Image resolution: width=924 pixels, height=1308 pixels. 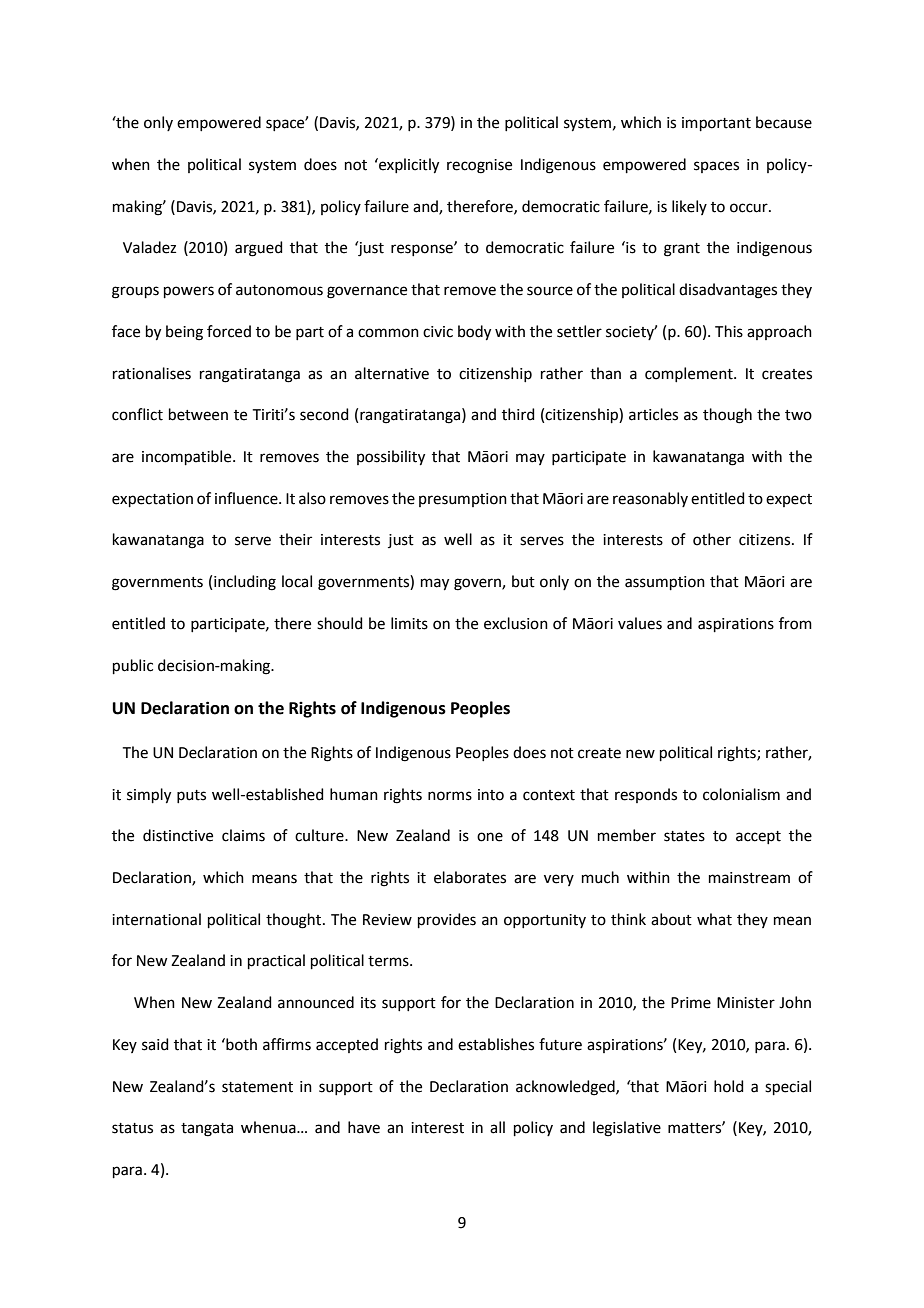 What do you see at coordinates (479, 166) in the screenshot?
I see `recognise` at bounding box center [479, 166].
